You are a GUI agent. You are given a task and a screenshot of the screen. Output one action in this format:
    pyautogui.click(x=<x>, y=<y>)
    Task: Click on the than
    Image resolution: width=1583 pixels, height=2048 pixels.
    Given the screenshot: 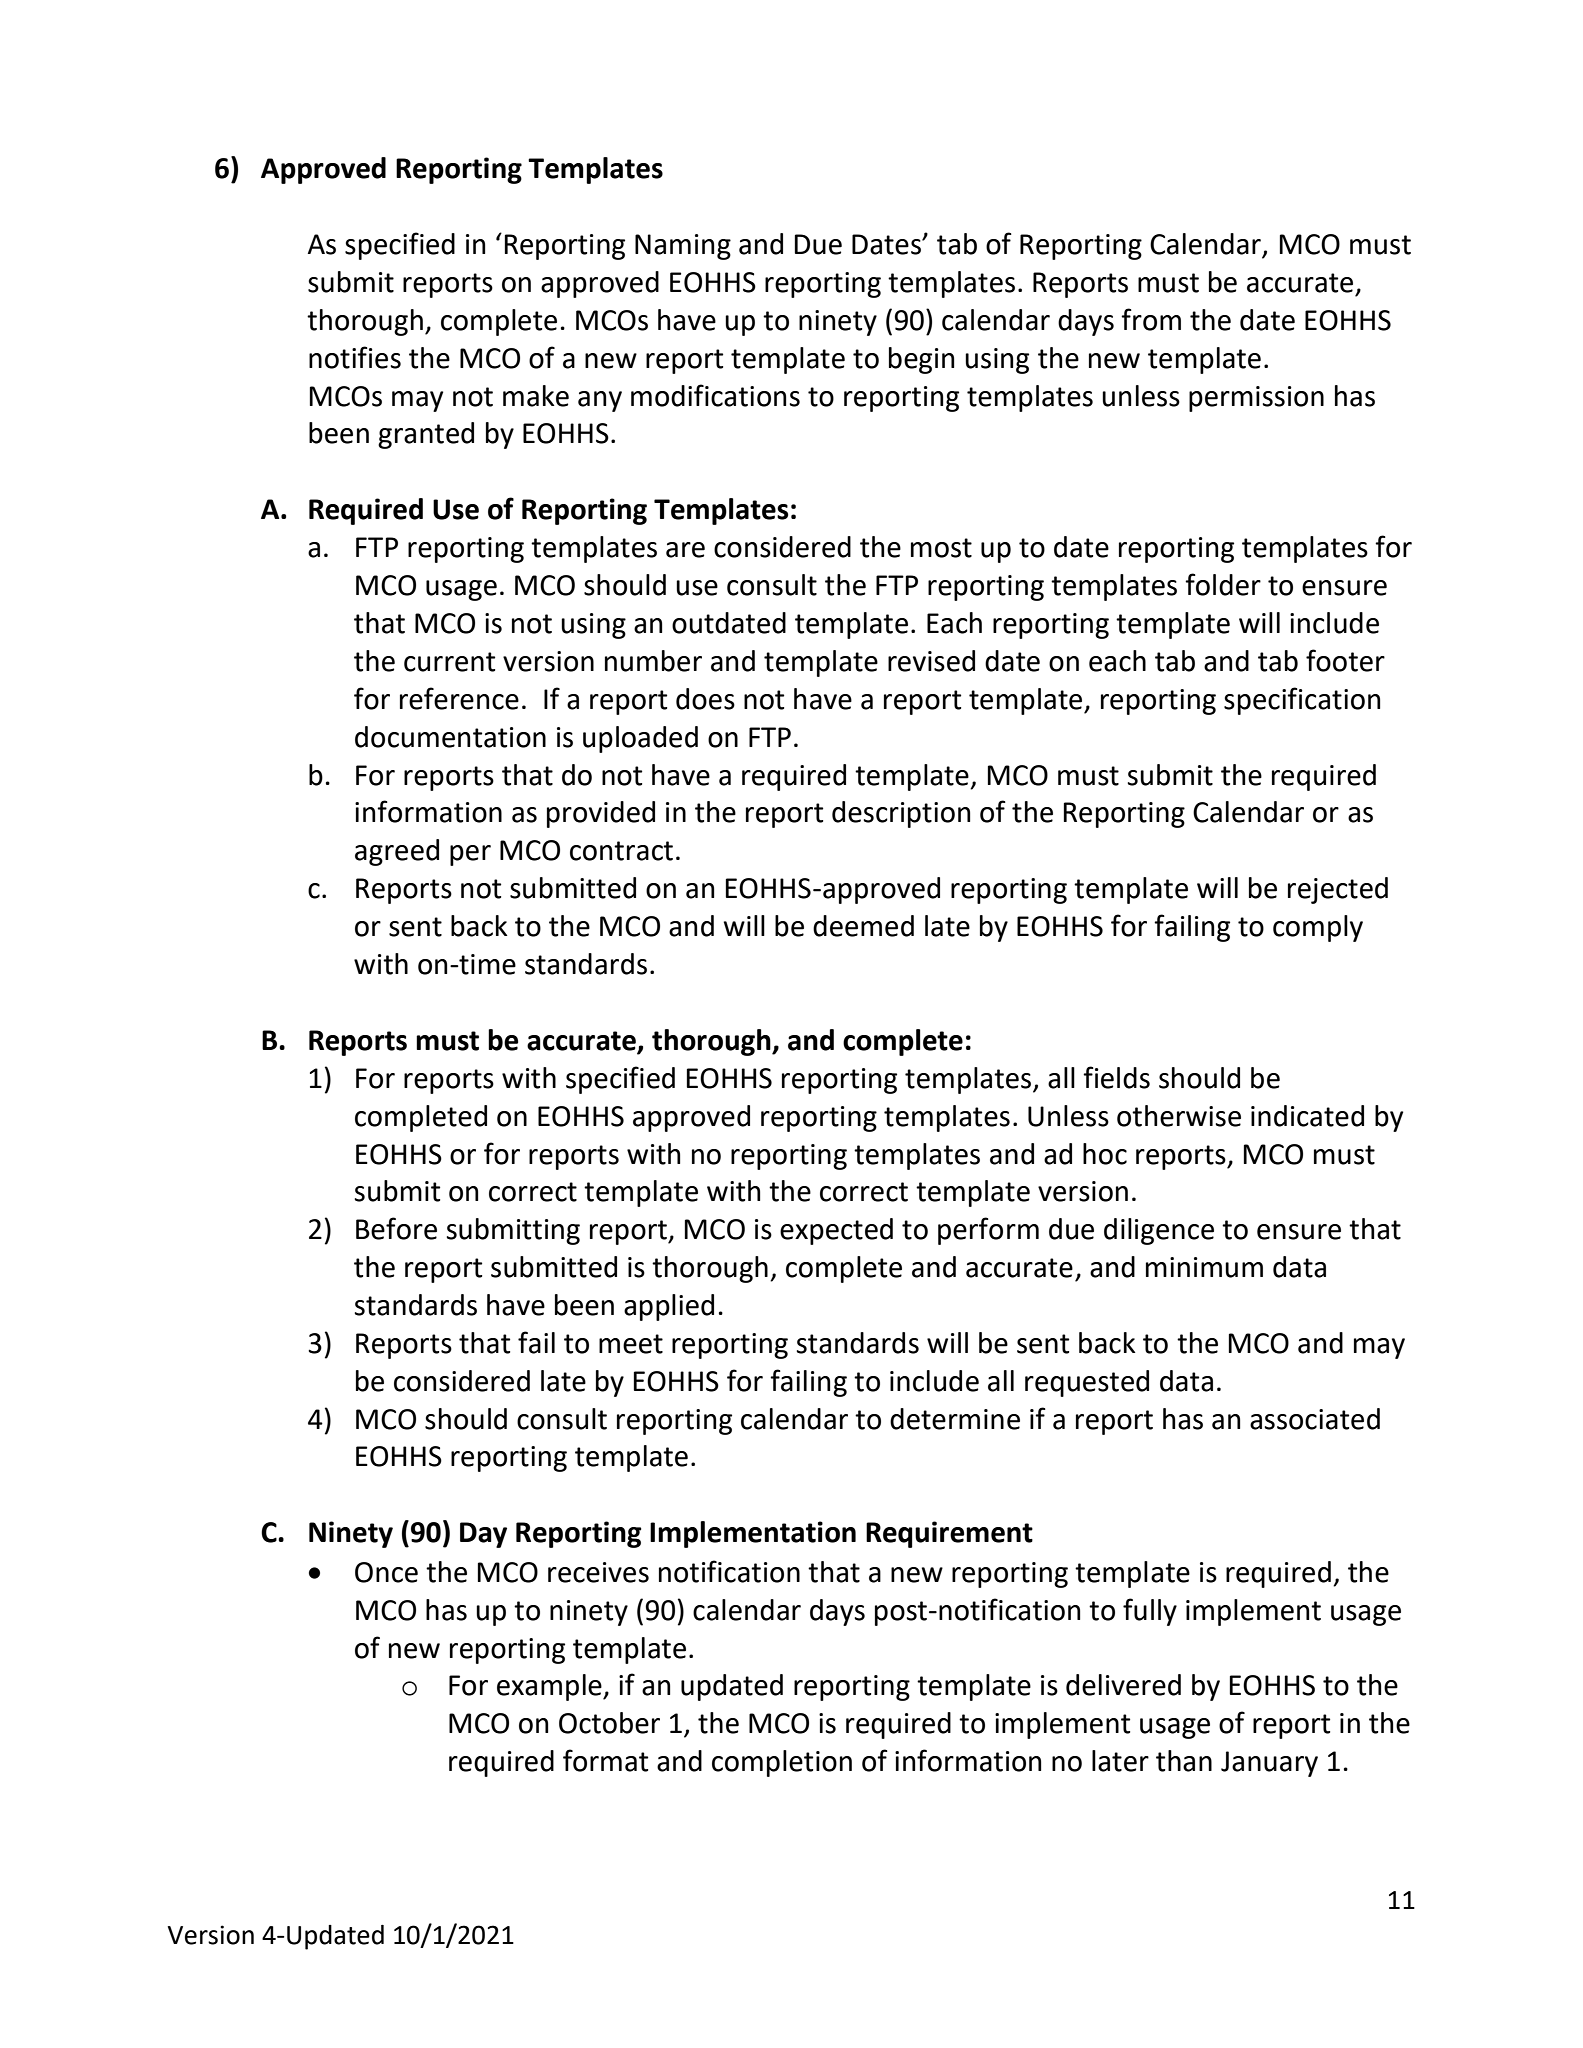 What is the action you would take?
    pyautogui.click(x=1184, y=1761)
